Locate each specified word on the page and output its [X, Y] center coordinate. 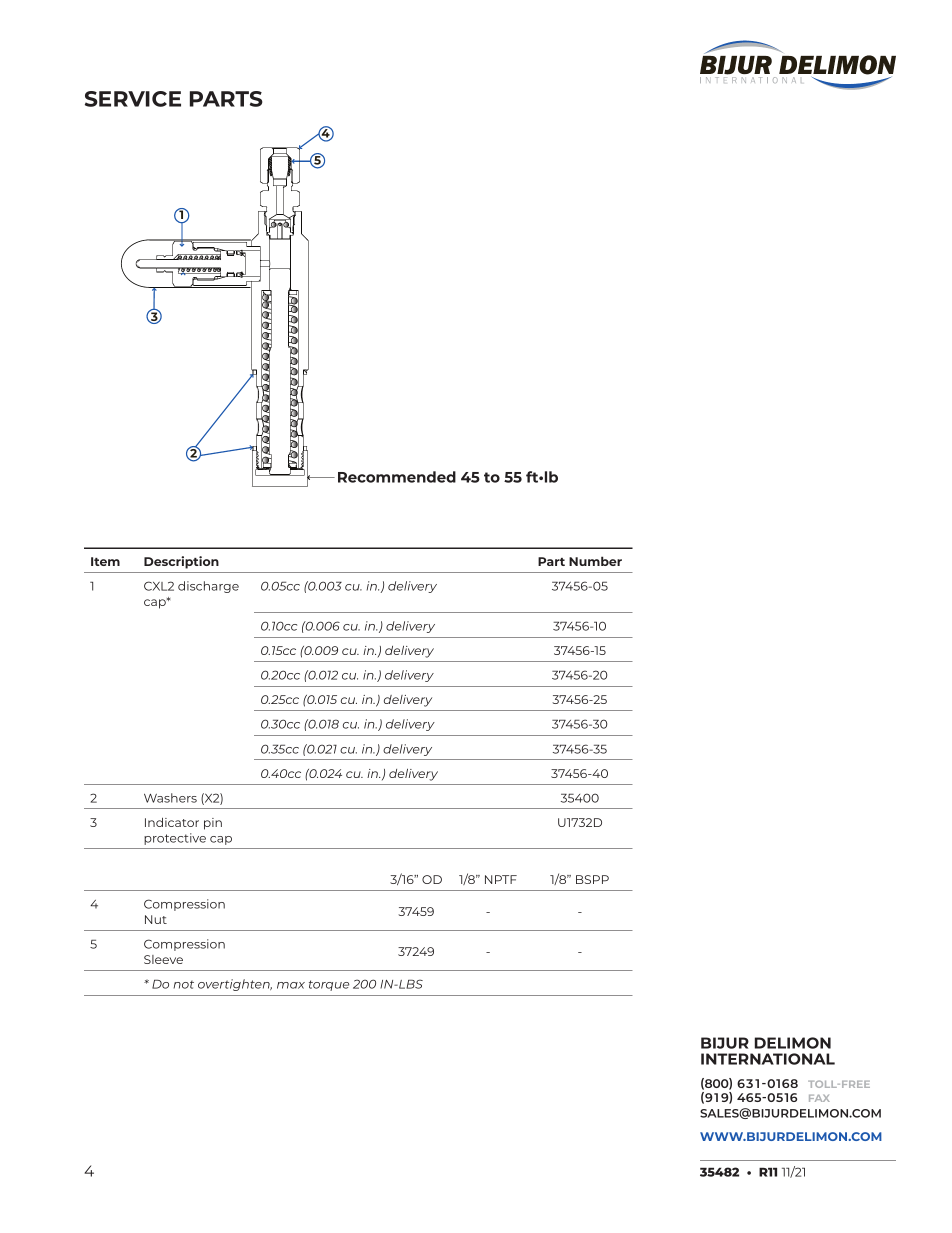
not [184, 984]
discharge [208, 587]
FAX [819, 1098]
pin [213, 824]
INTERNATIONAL [768, 1059]
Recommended [397, 477]
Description [181, 562]
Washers [170, 798]
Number [595, 561]
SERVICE [133, 99]
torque [329, 985]
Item [105, 561]
